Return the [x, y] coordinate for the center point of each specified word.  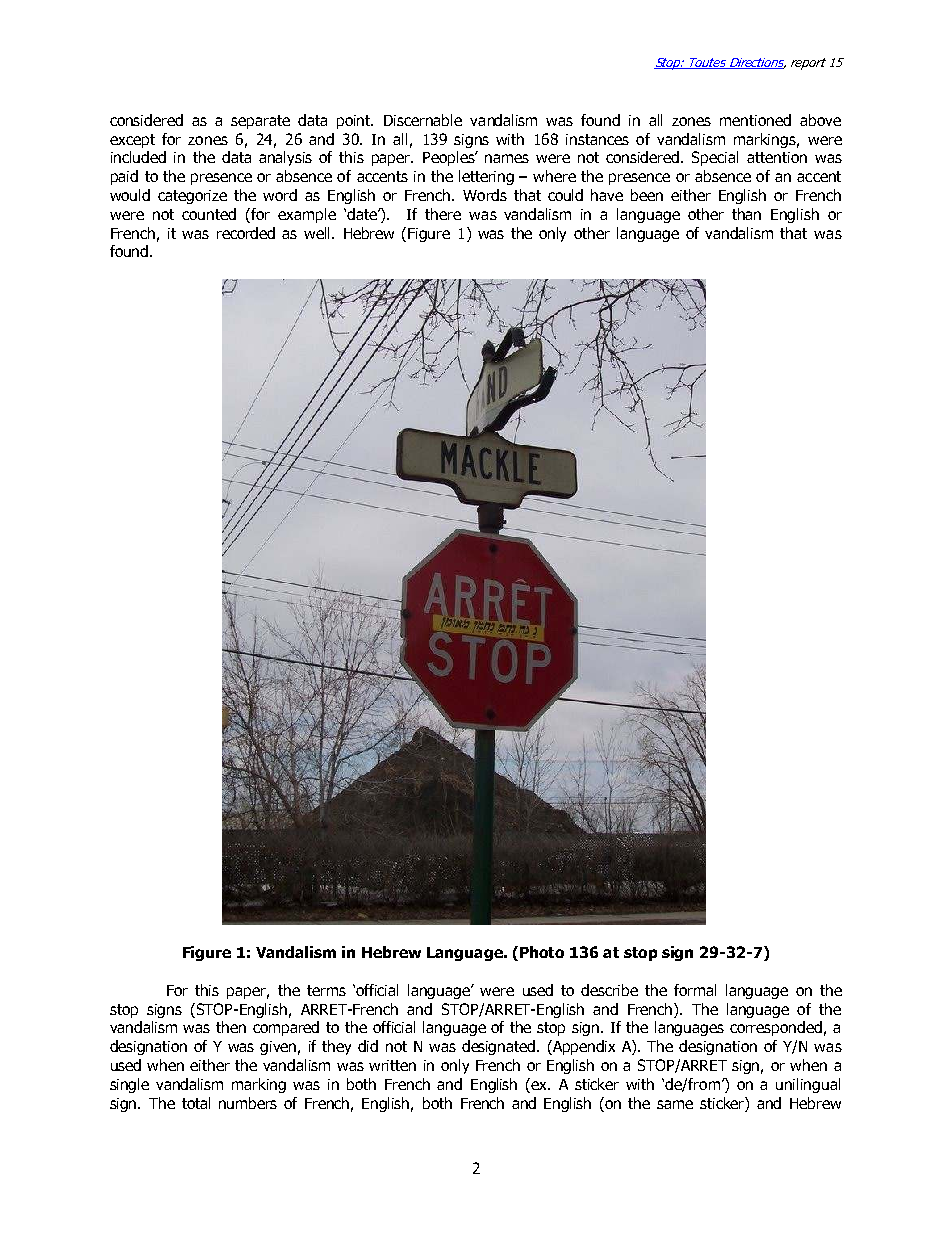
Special [715, 158]
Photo [542, 952]
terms [326, 990]
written [392, 1065]
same [675, 1104]
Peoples [450, 158]
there [443, 214]
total [196, 1103]
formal [695, 990]
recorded [246, 233]
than [746, 214]
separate [260, 122]
